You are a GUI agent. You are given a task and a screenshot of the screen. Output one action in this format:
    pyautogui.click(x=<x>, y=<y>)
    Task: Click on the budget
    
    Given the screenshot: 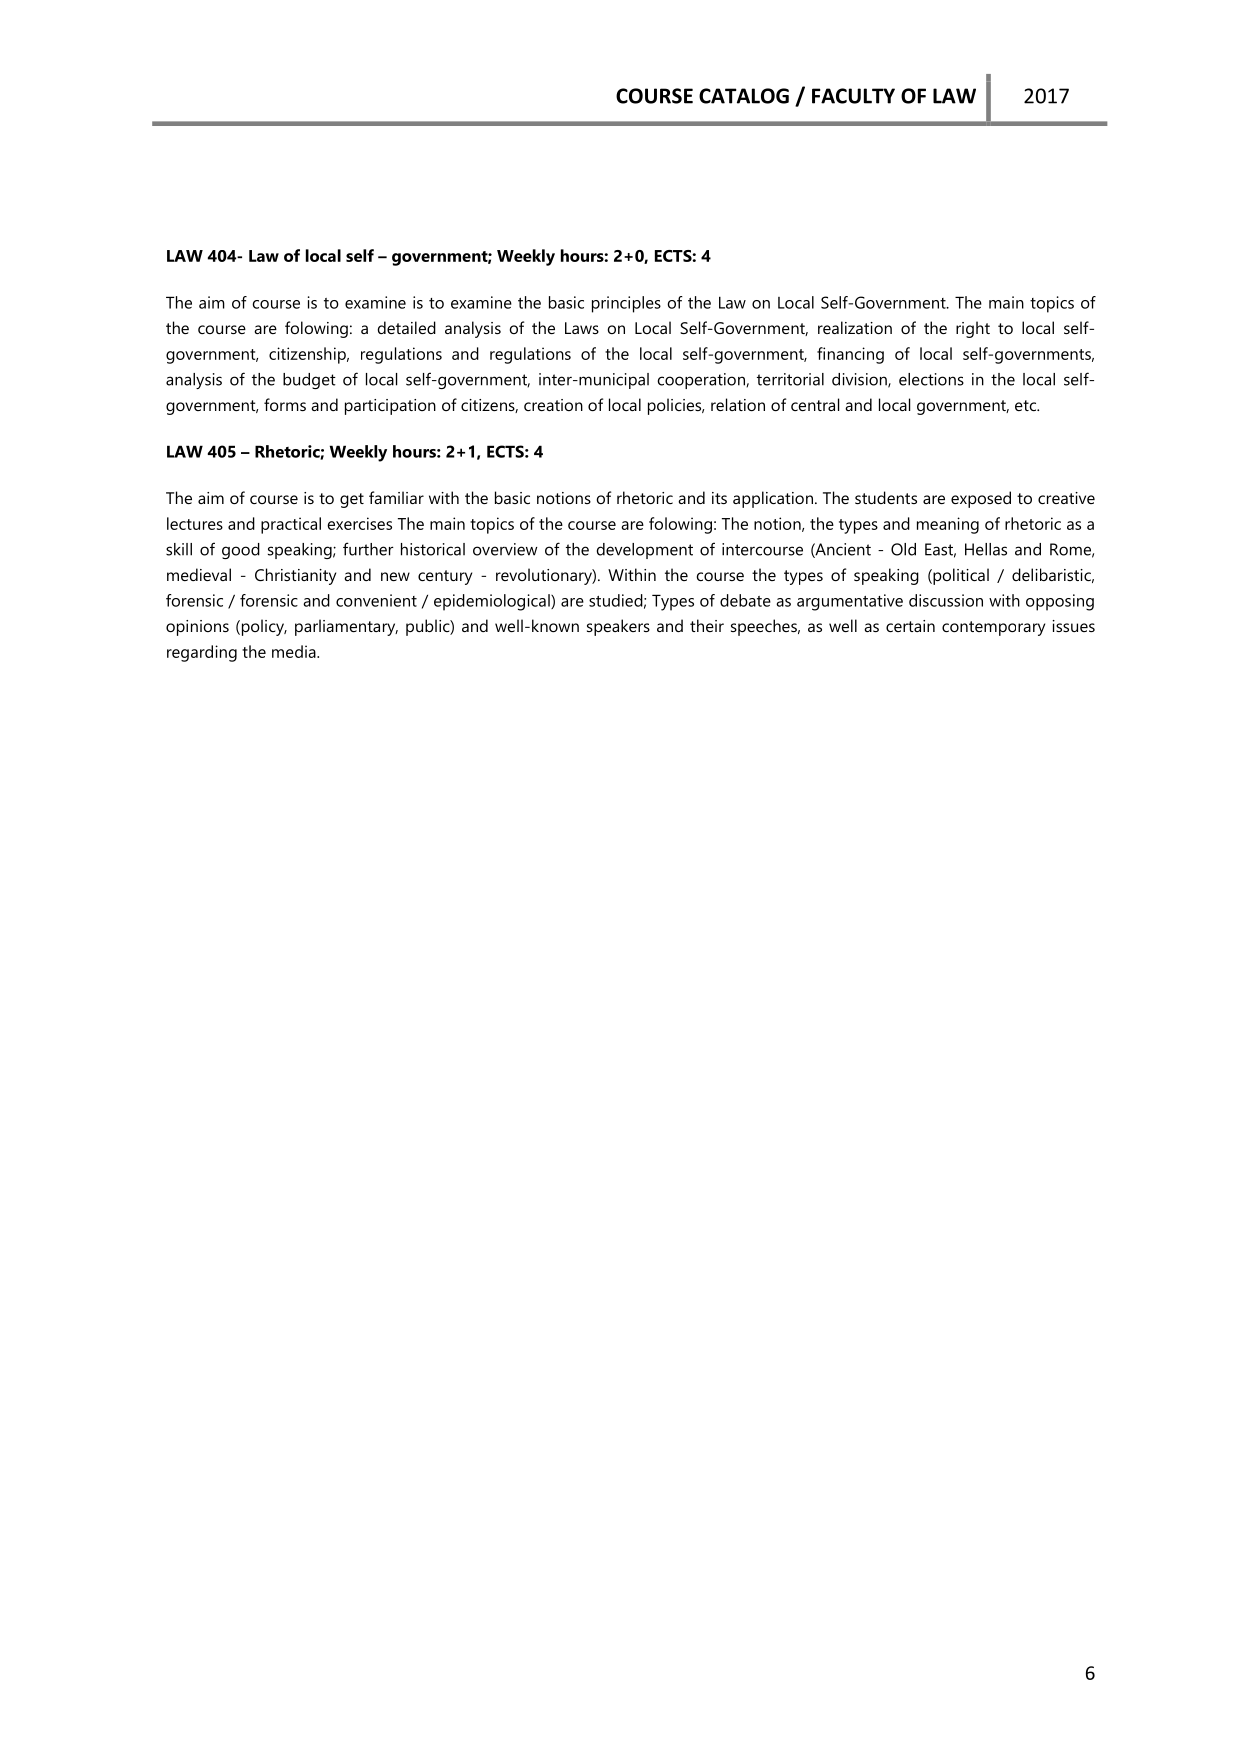 What is the action you would take?
    pyautogui.click(x=309, y=381)
